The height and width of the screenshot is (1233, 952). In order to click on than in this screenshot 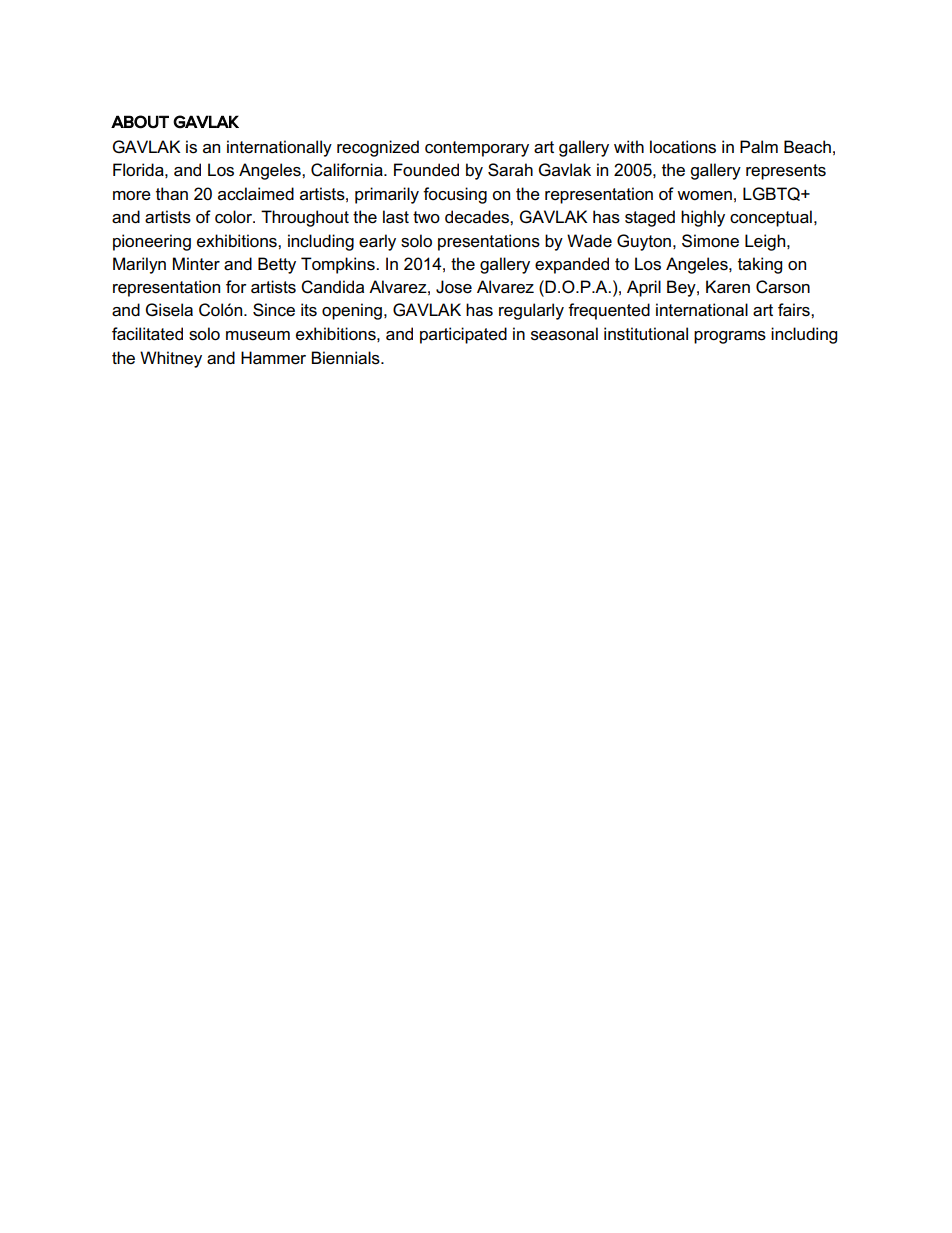, I will do `click(172, 194)`.
